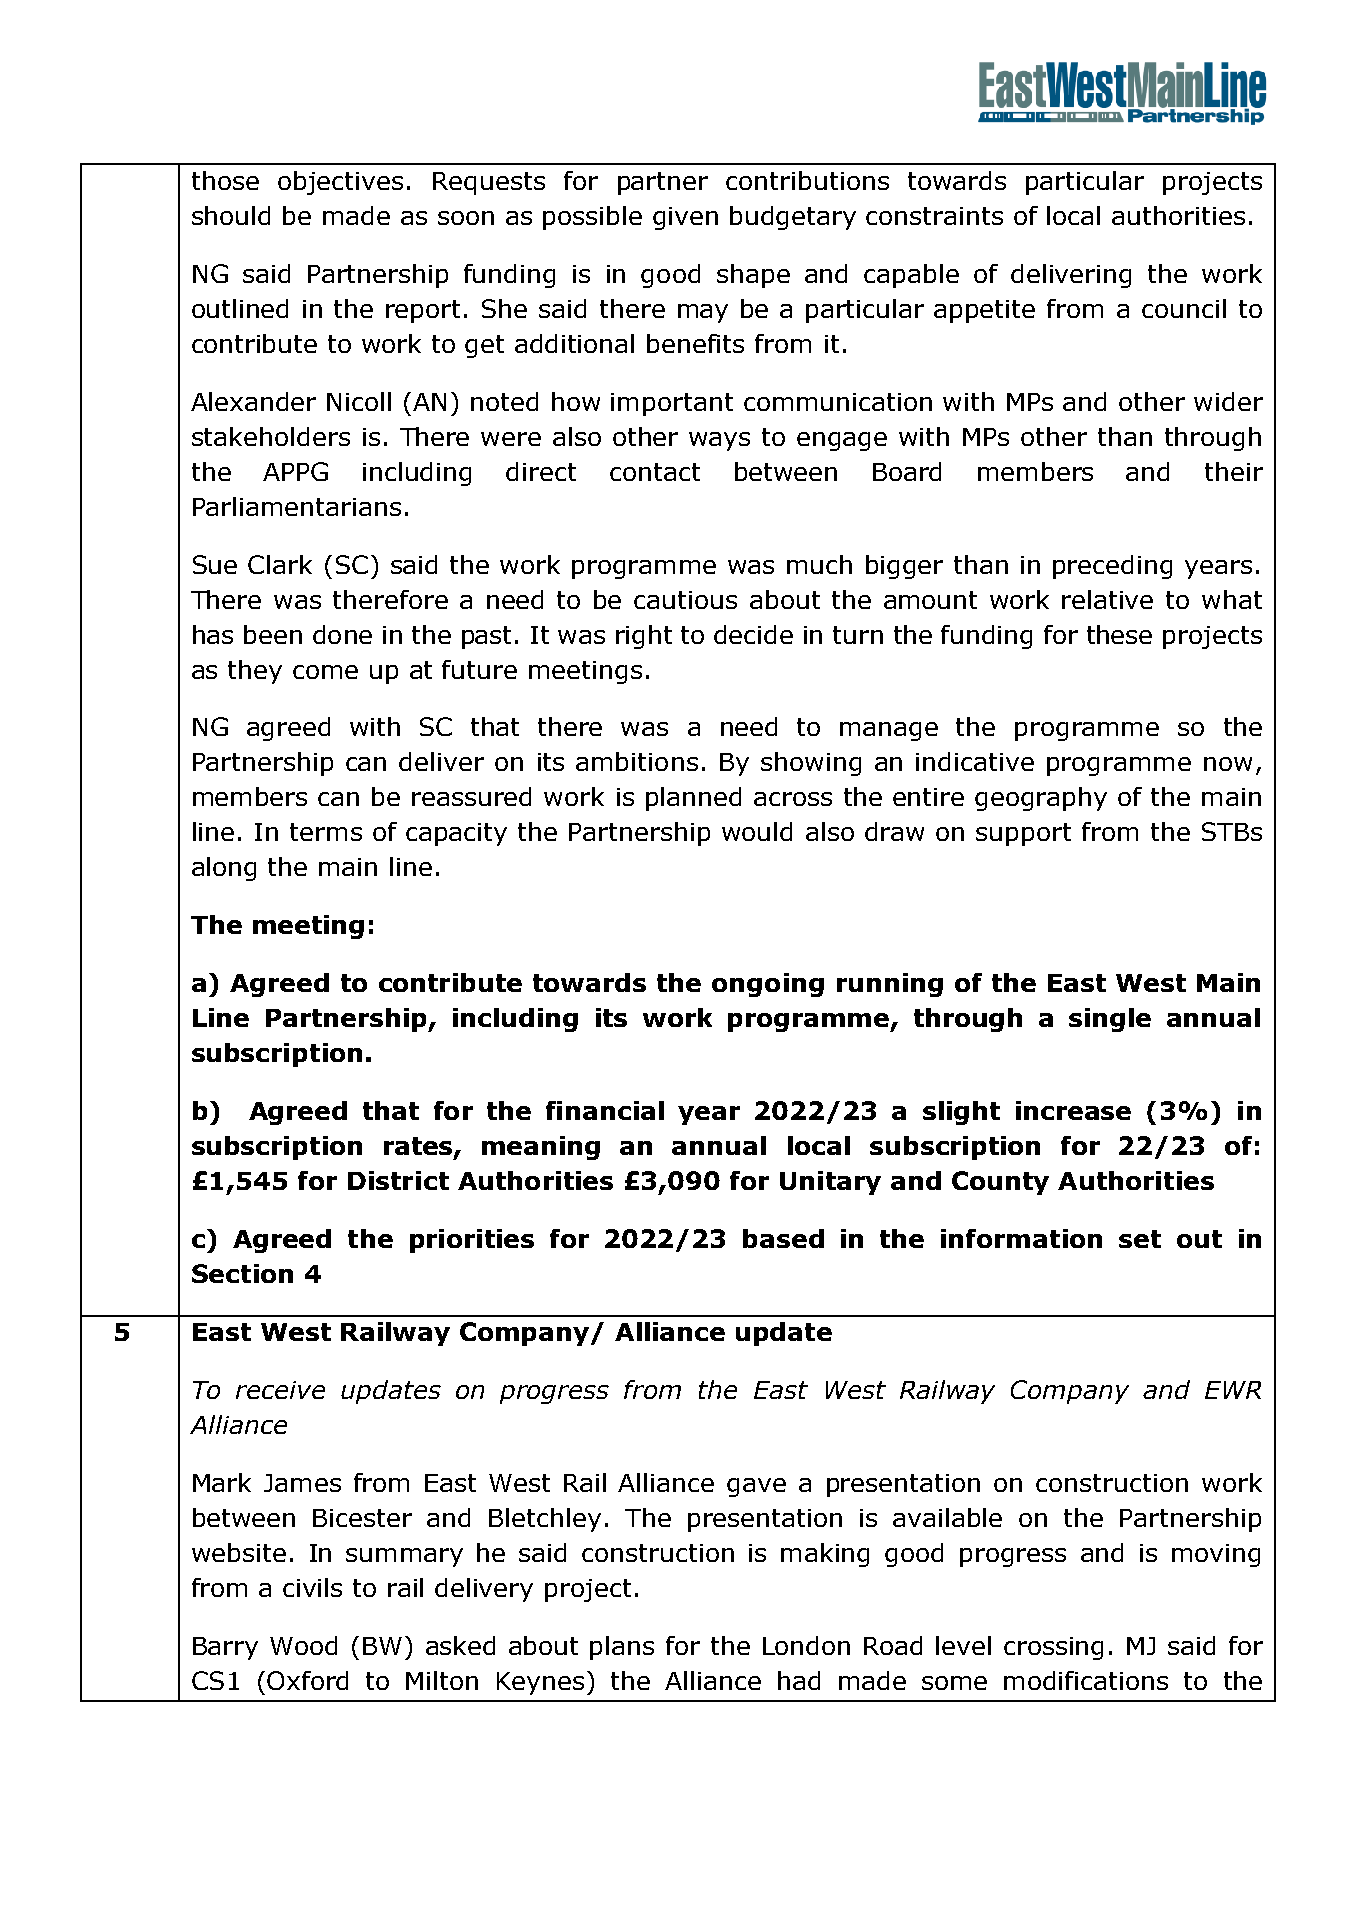 This screenshot has height=1917, width=1356. What do you see at coordinates (1184, 308) in the screenshot?
I see `council` at bounding box center [1184, 308].
